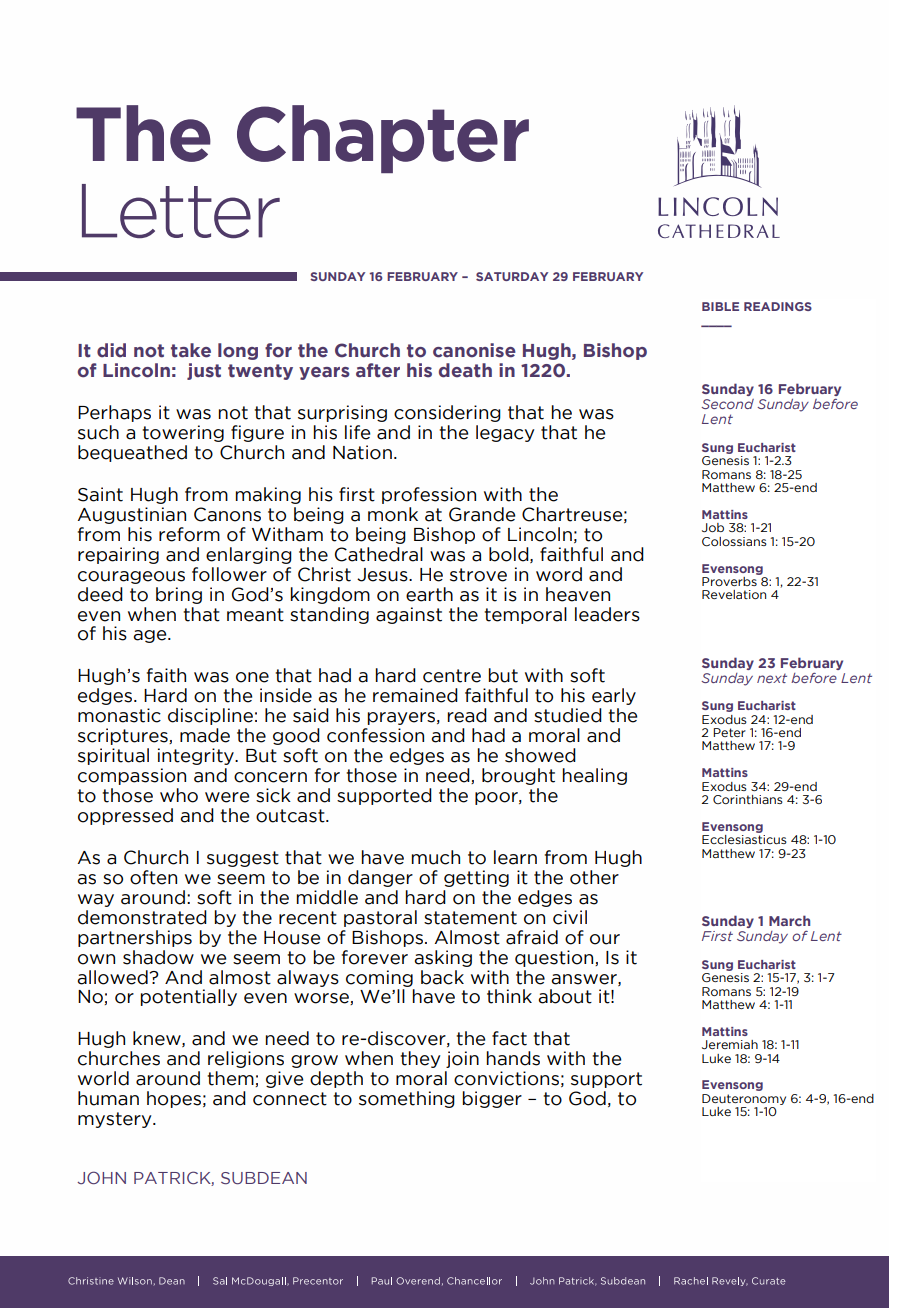 This screenshot has height=1309, width=924. I want to click on hopes, so click(174, 1099).
